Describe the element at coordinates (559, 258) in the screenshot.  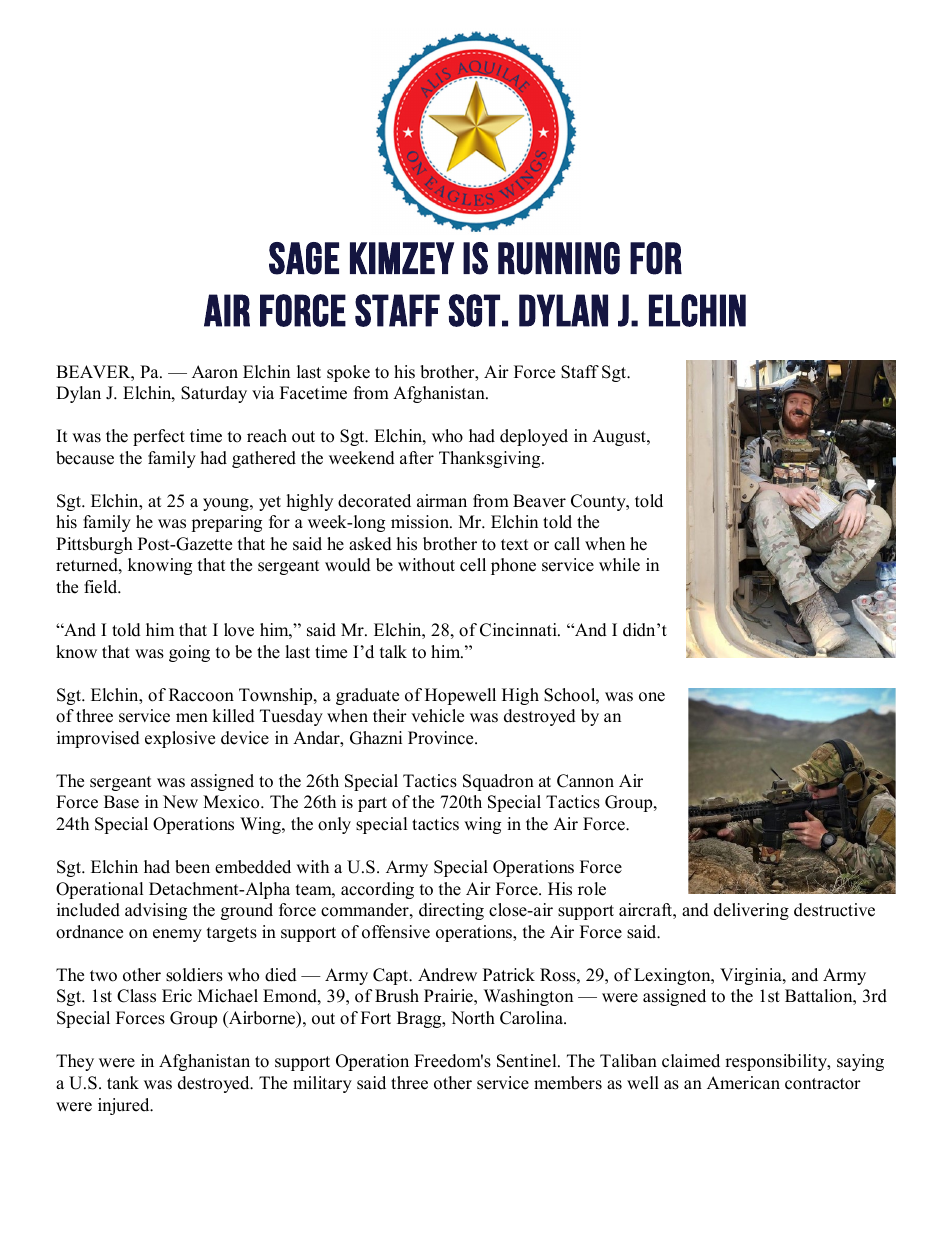
I see `running` at that location.
